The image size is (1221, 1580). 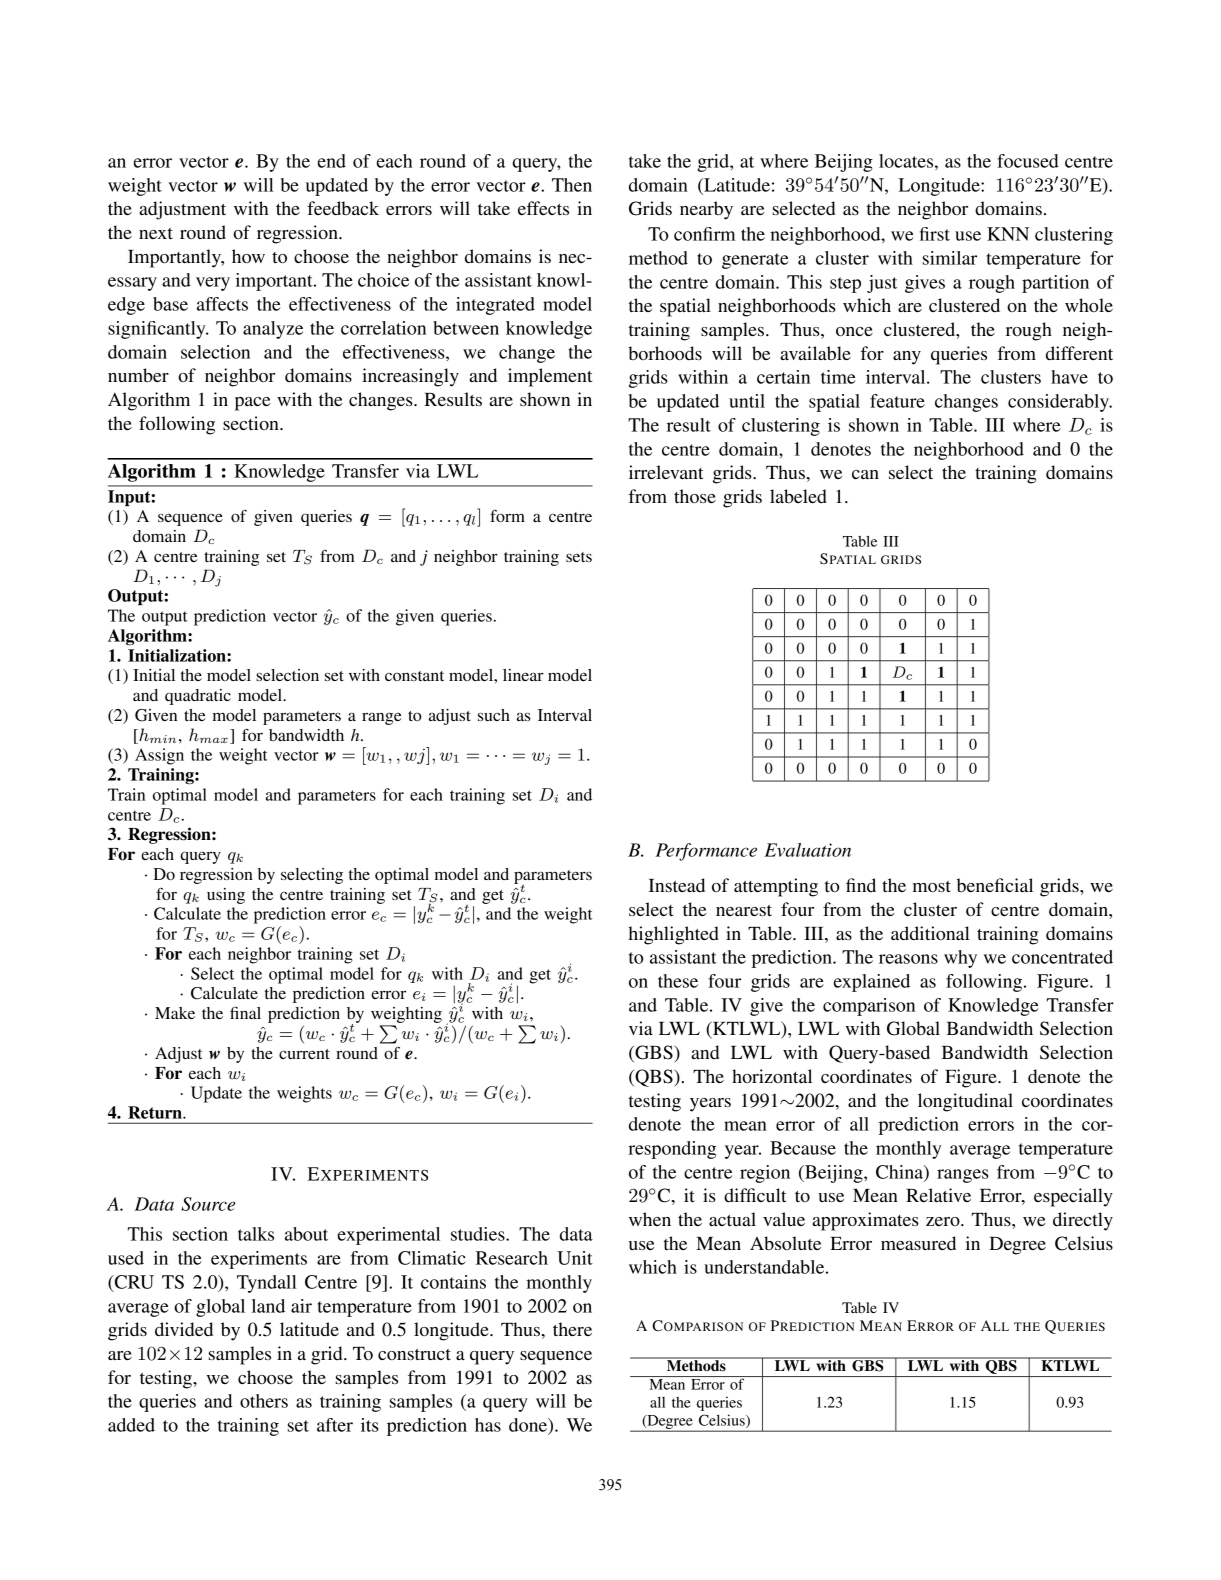 I want to click on Then, so click(x=572, y=185).
